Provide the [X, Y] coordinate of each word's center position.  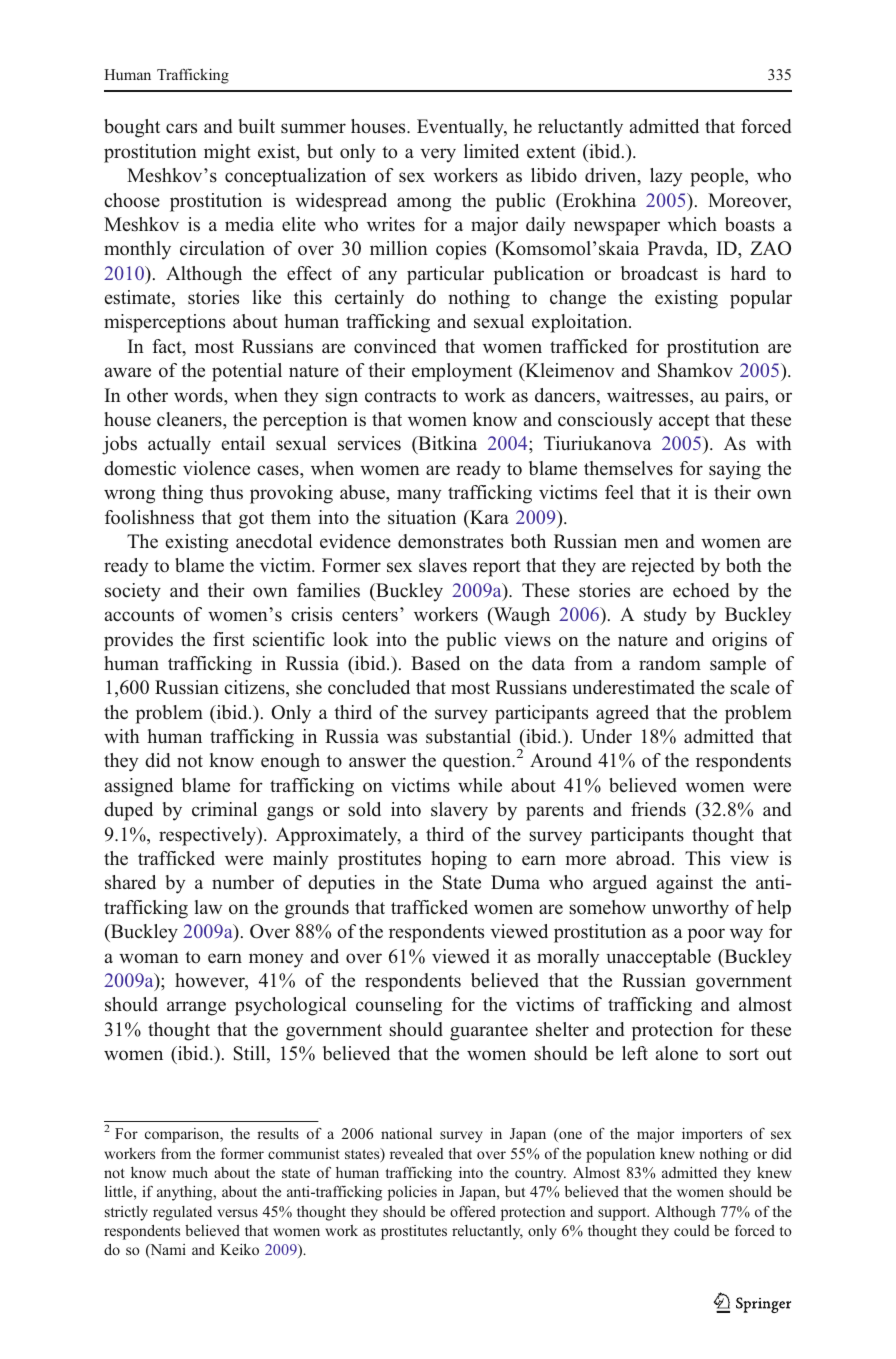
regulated [182, 1213]
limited [491, 151]
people [718, 177]
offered [473, 1211]
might [227, 153]
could [692, 1230]
